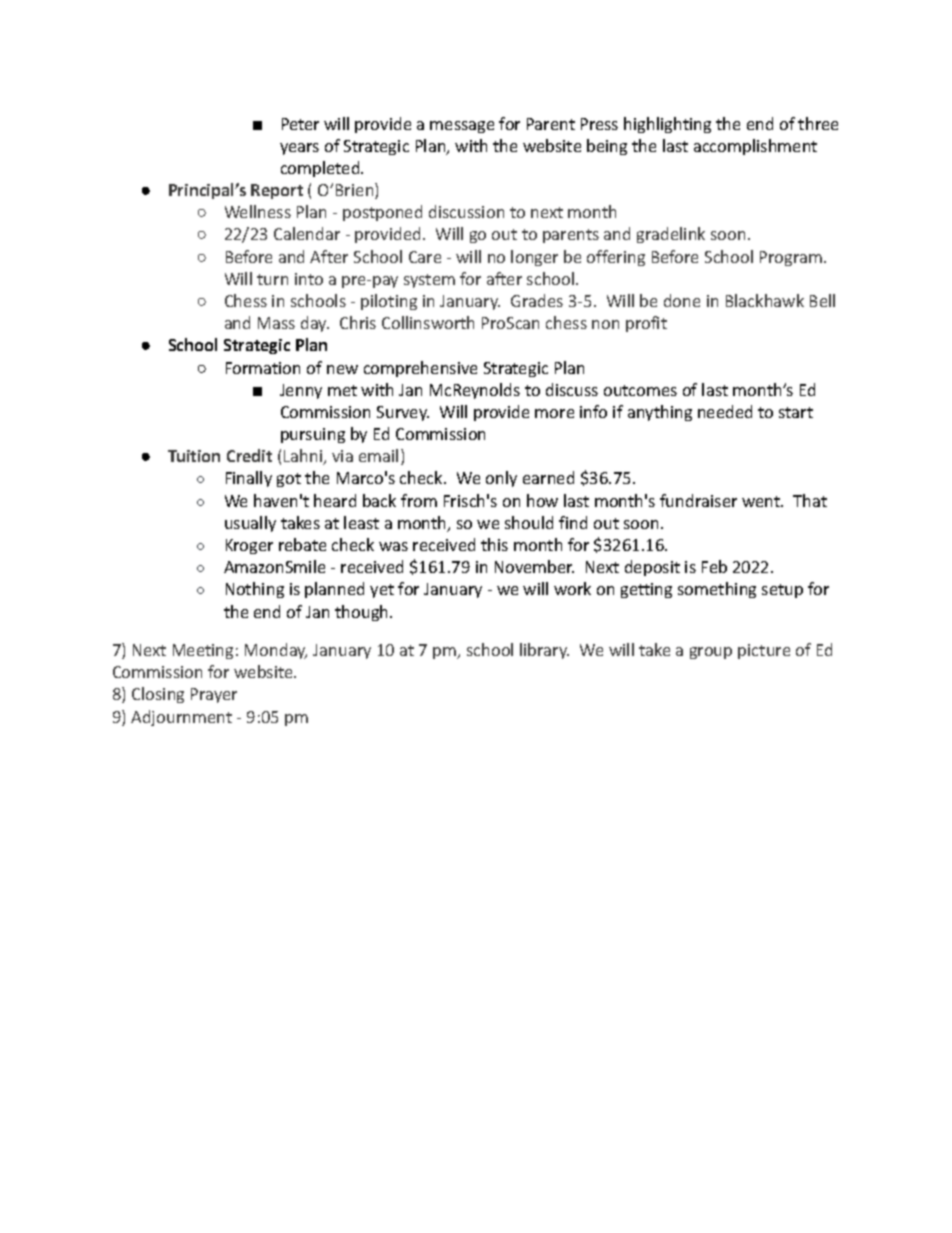 This document has width=952, height=1233. I want to click on Prayer, so click(214, 695).
